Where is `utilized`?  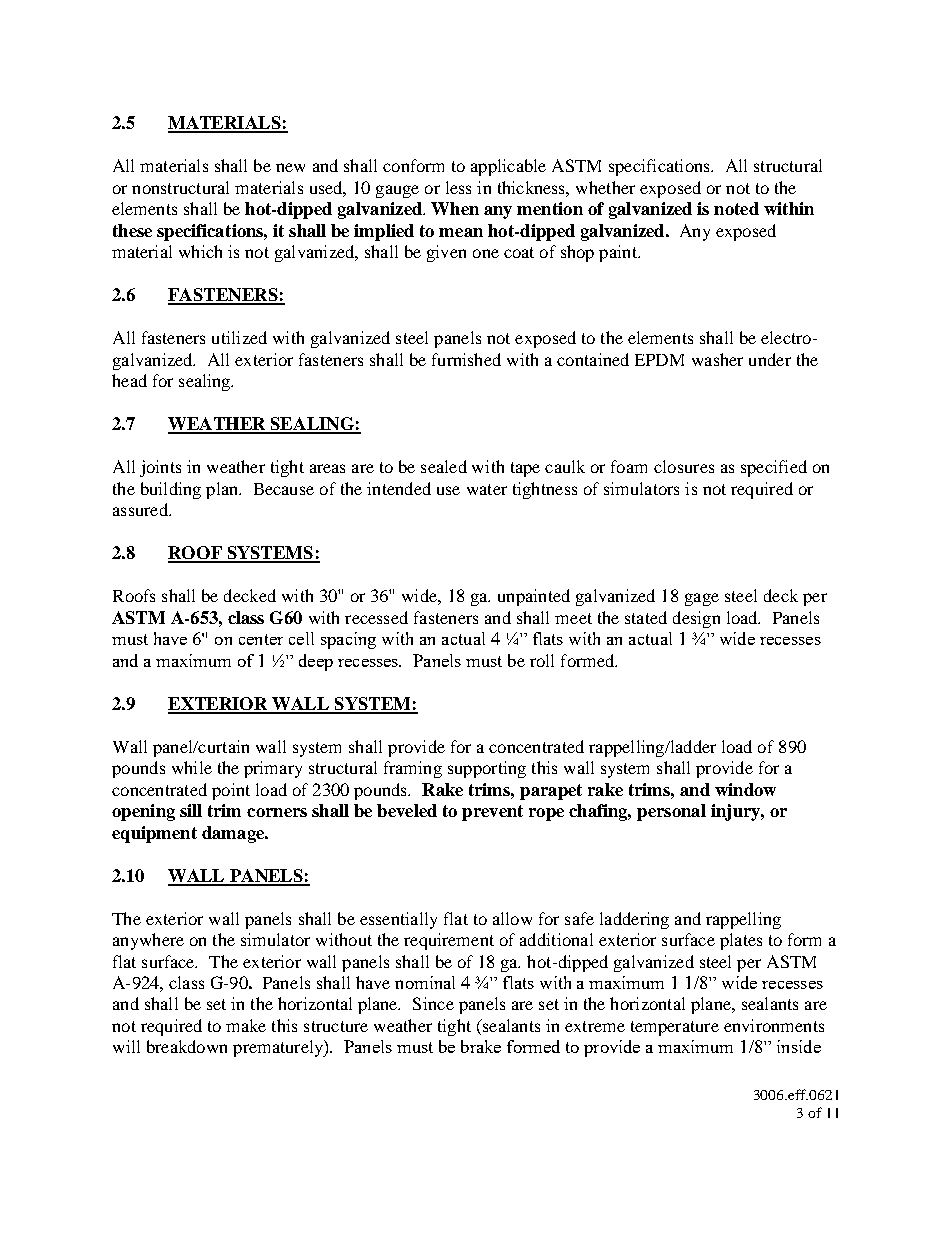
utilized is located at coordinates (239, 337).
